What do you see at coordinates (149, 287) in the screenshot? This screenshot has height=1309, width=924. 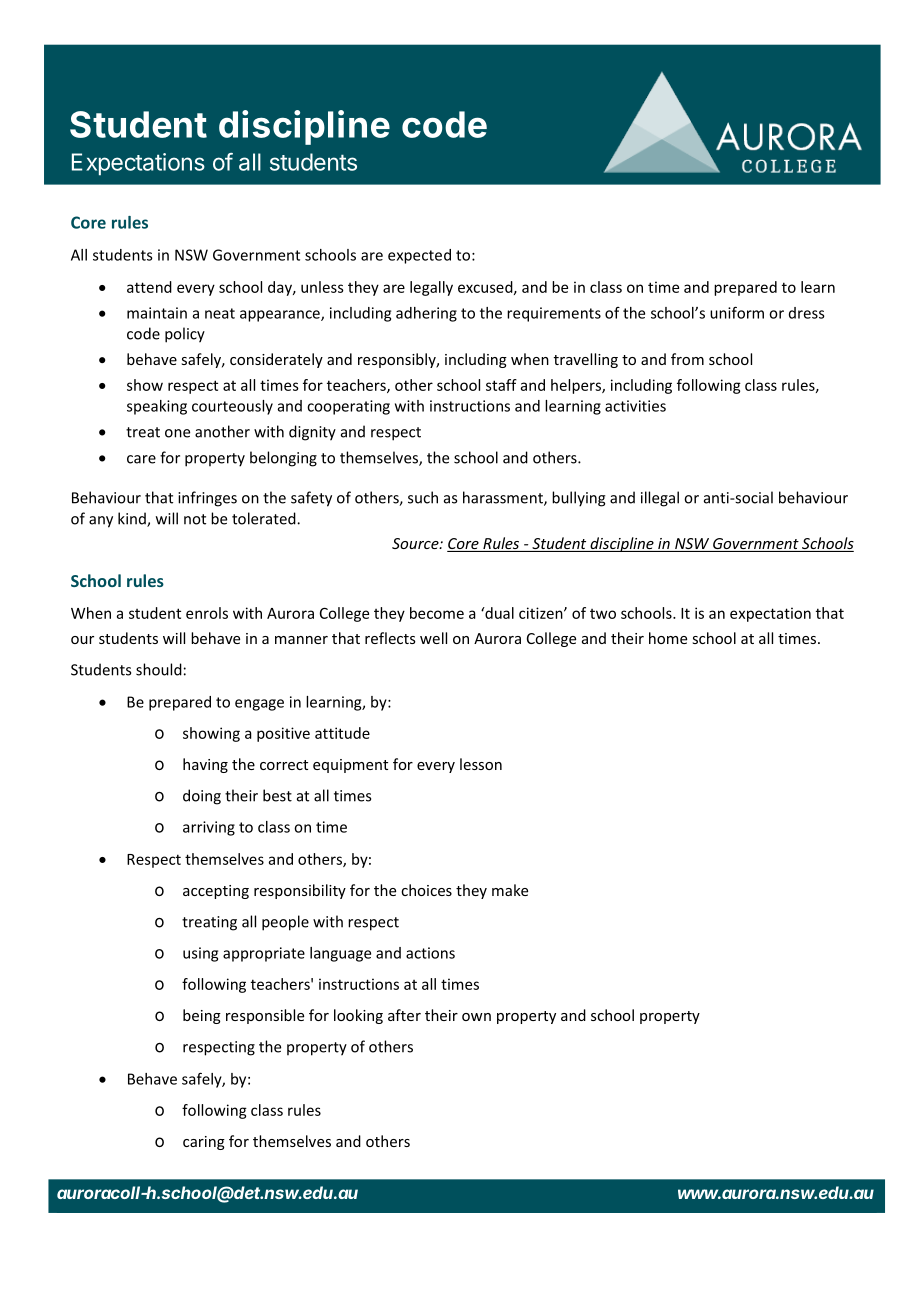 I see `attend` at bounding box center [149, 287].
